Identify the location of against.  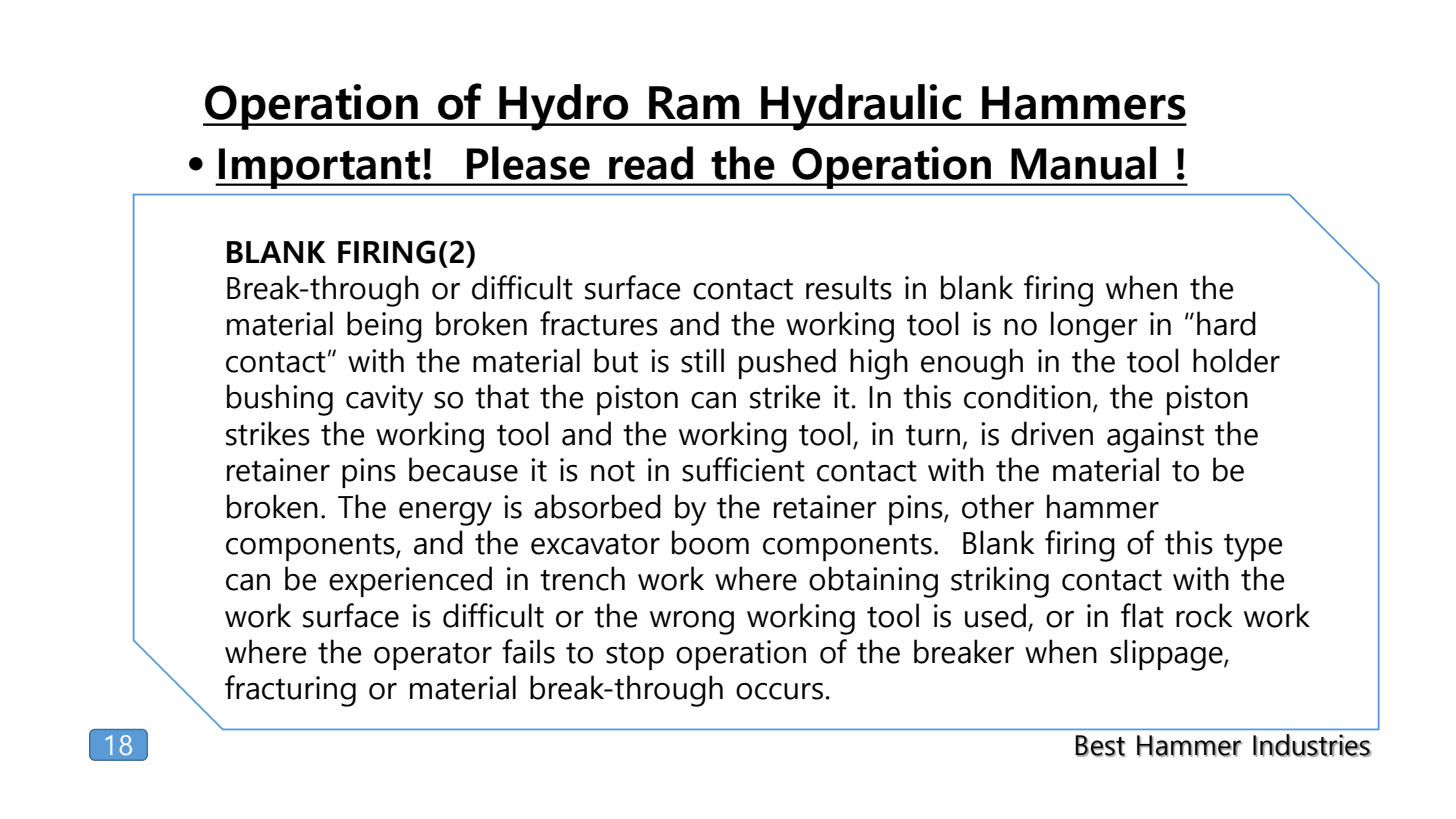
(1155, 437).
